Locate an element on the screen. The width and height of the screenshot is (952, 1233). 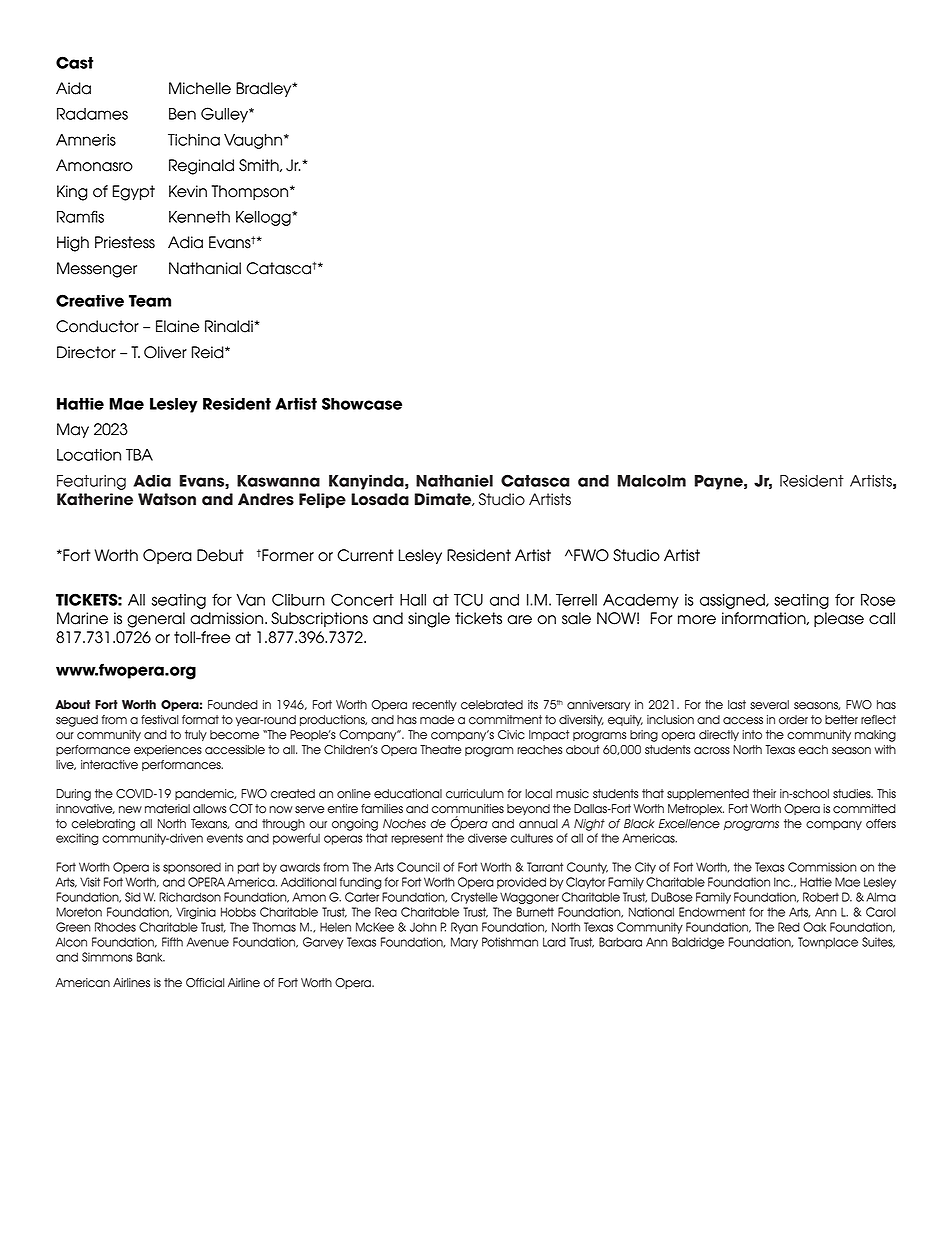
Reid is located at coordinates (209, 352).
